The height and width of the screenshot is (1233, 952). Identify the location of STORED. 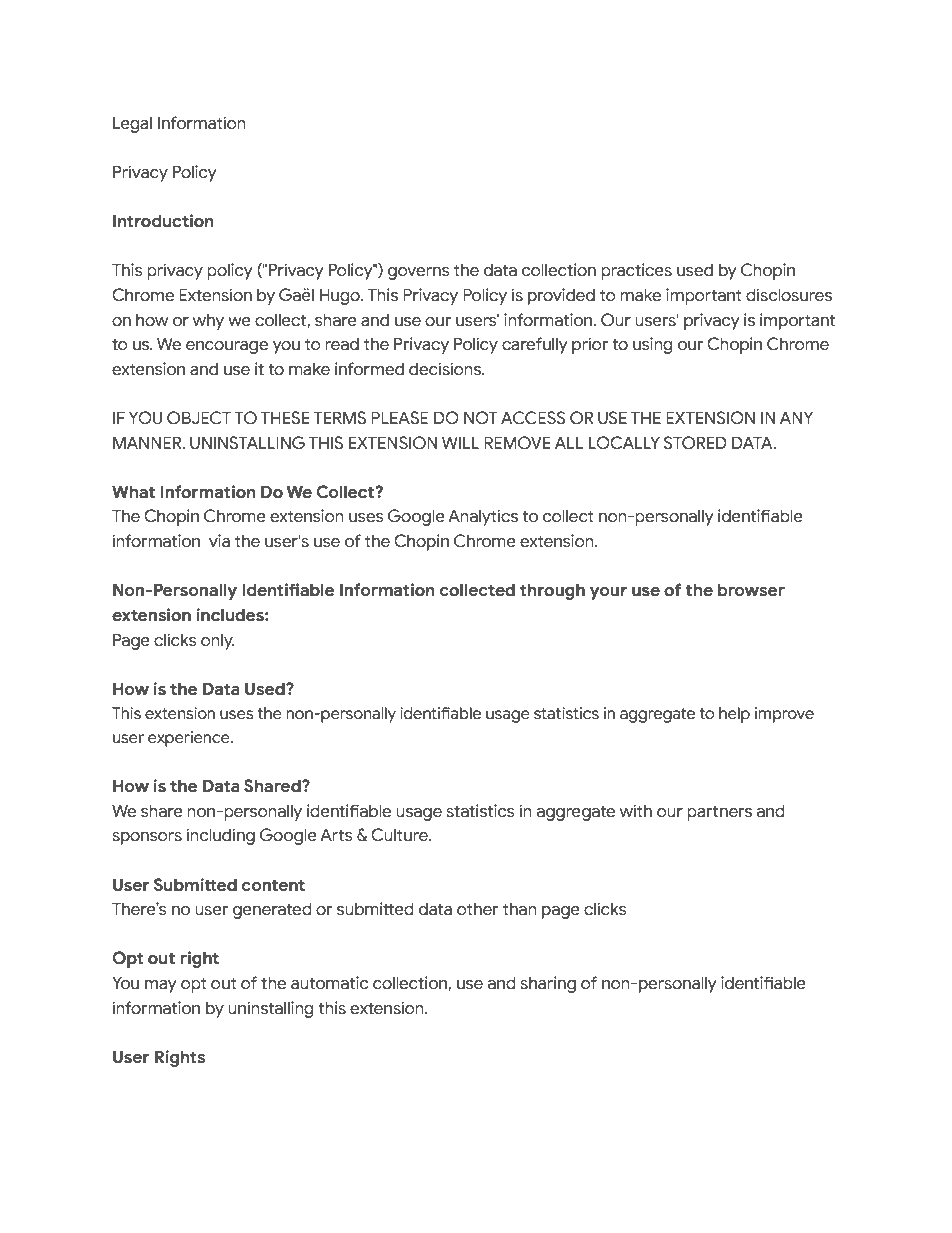
(695, 443).
